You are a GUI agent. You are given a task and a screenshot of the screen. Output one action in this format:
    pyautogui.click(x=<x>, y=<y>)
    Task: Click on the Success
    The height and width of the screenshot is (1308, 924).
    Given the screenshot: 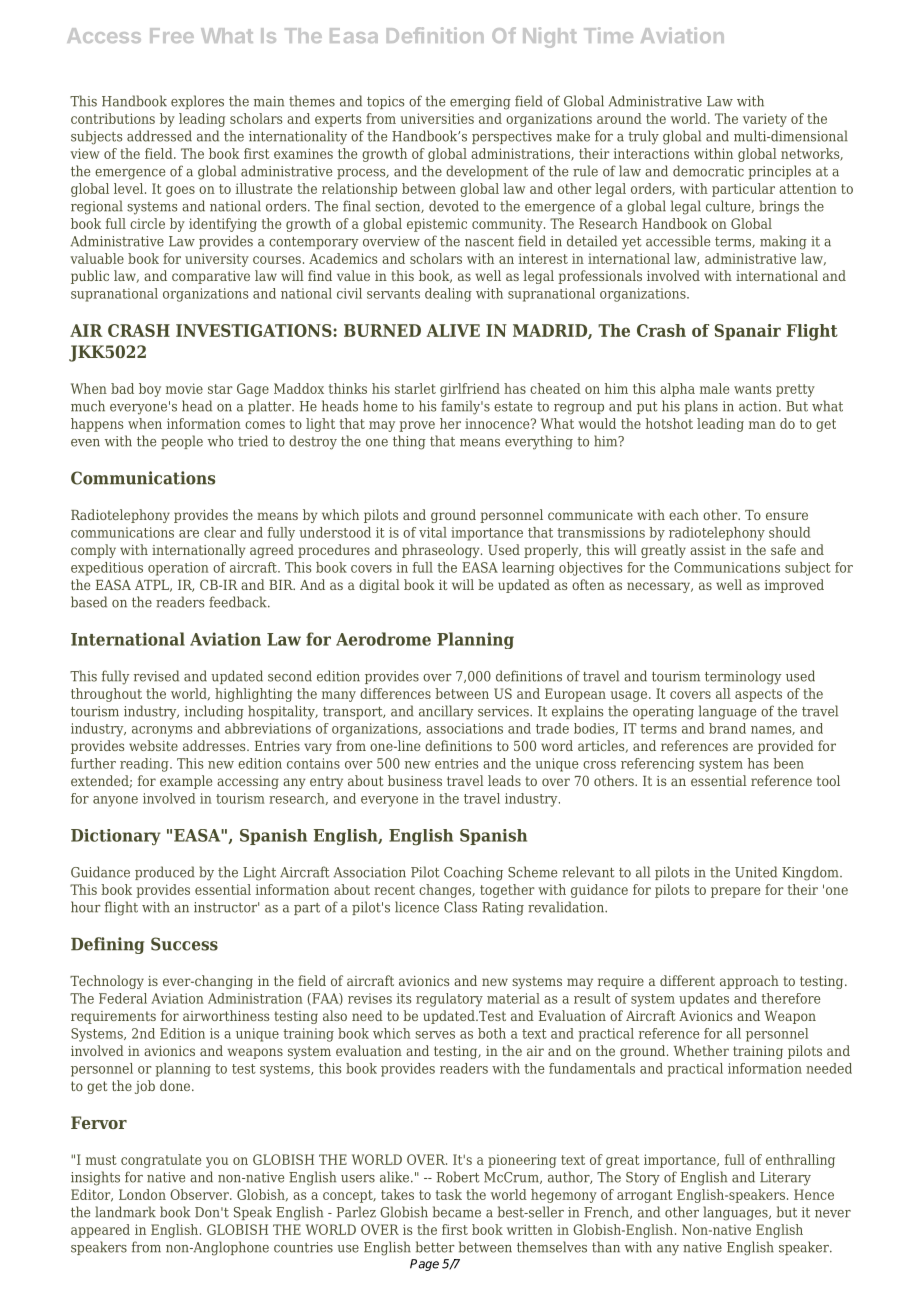 What is the action you would take?
    pyautogui.click(x=184, y=944)
